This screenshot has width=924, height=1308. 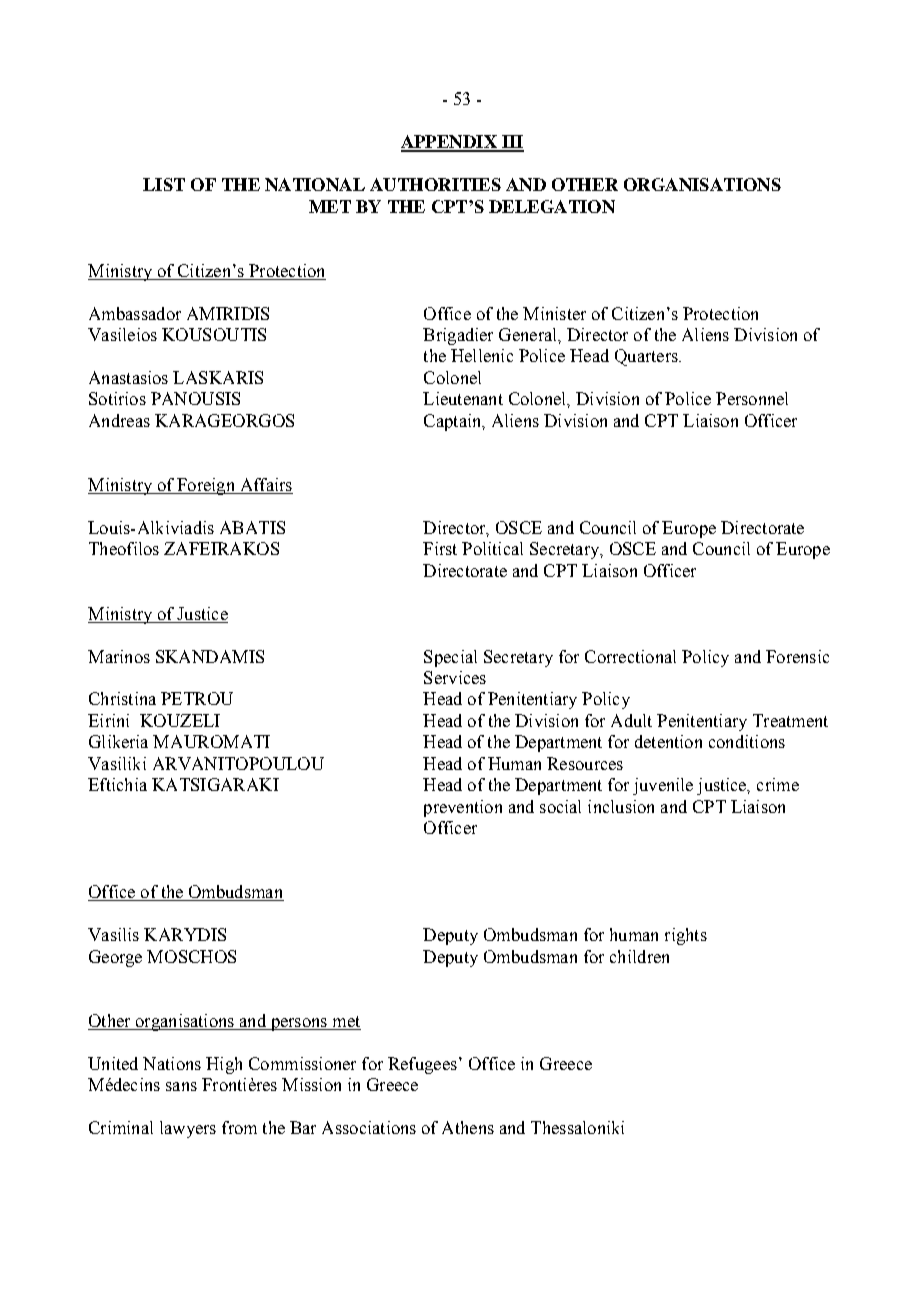 What do you see at coordinates (463, 808) in the screenshot?
I see `prevention` at bounding box center [463, 808].
